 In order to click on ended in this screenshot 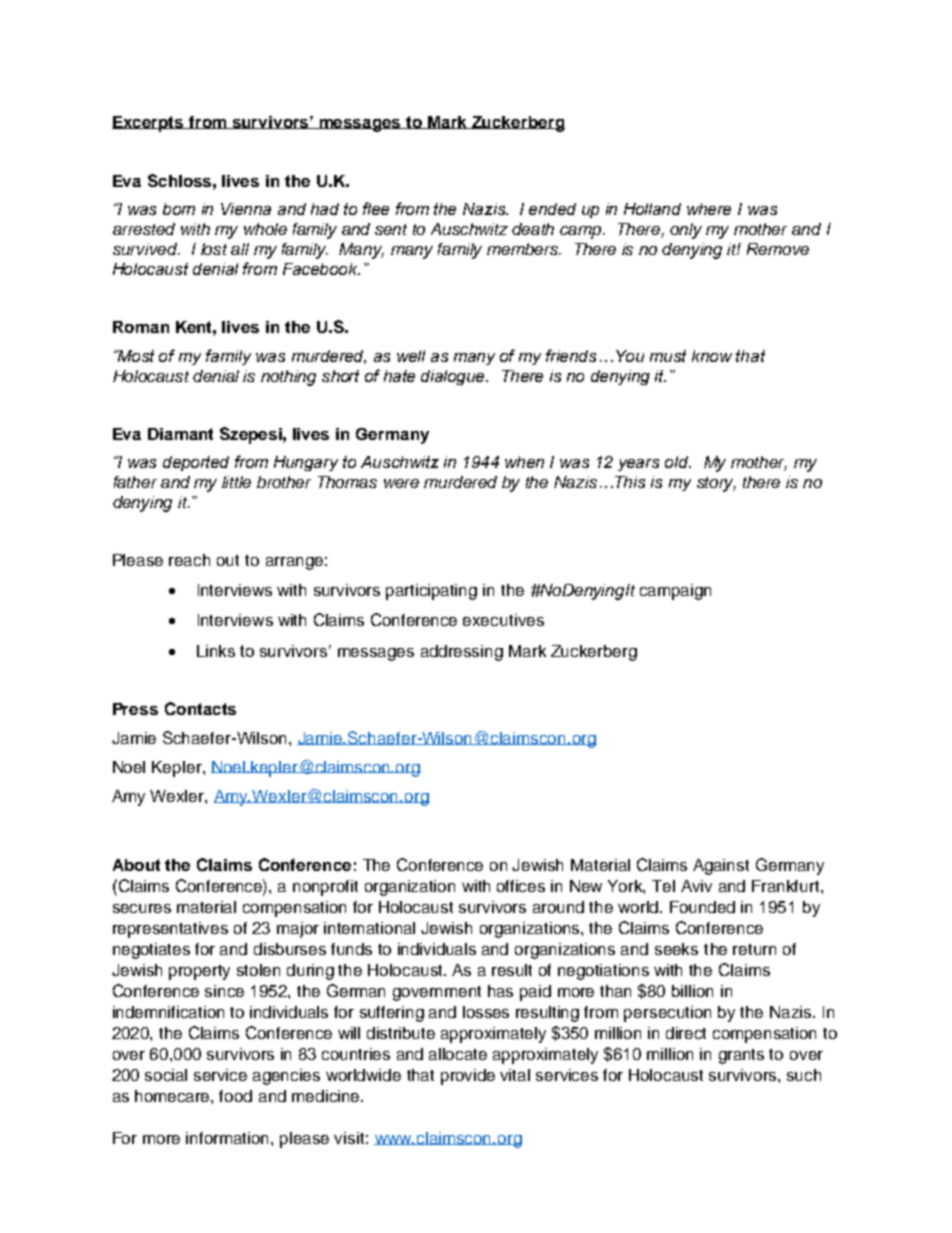, I will do `click(552, 209)`.
